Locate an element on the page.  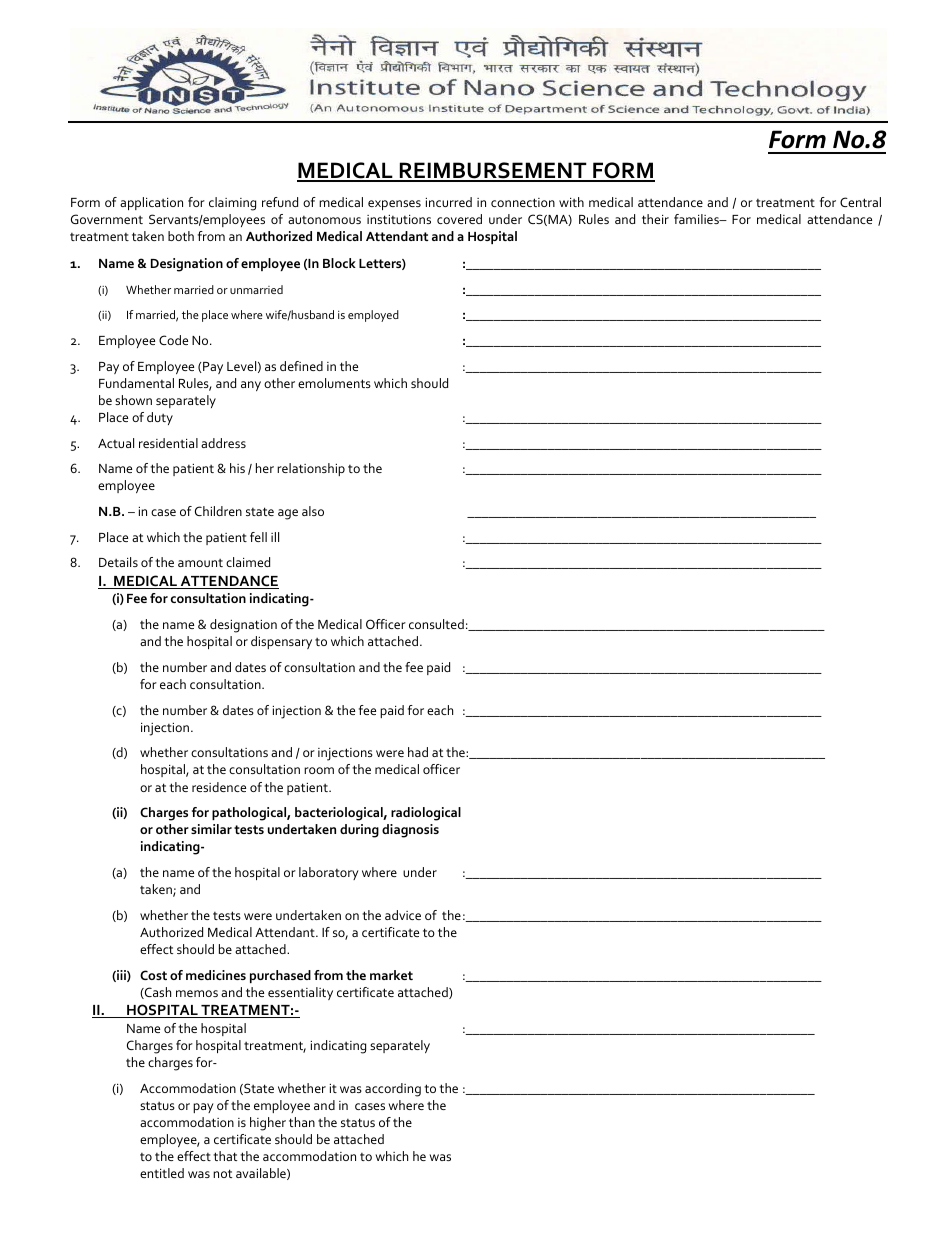
claiming is located at coordinates (232, 204).
